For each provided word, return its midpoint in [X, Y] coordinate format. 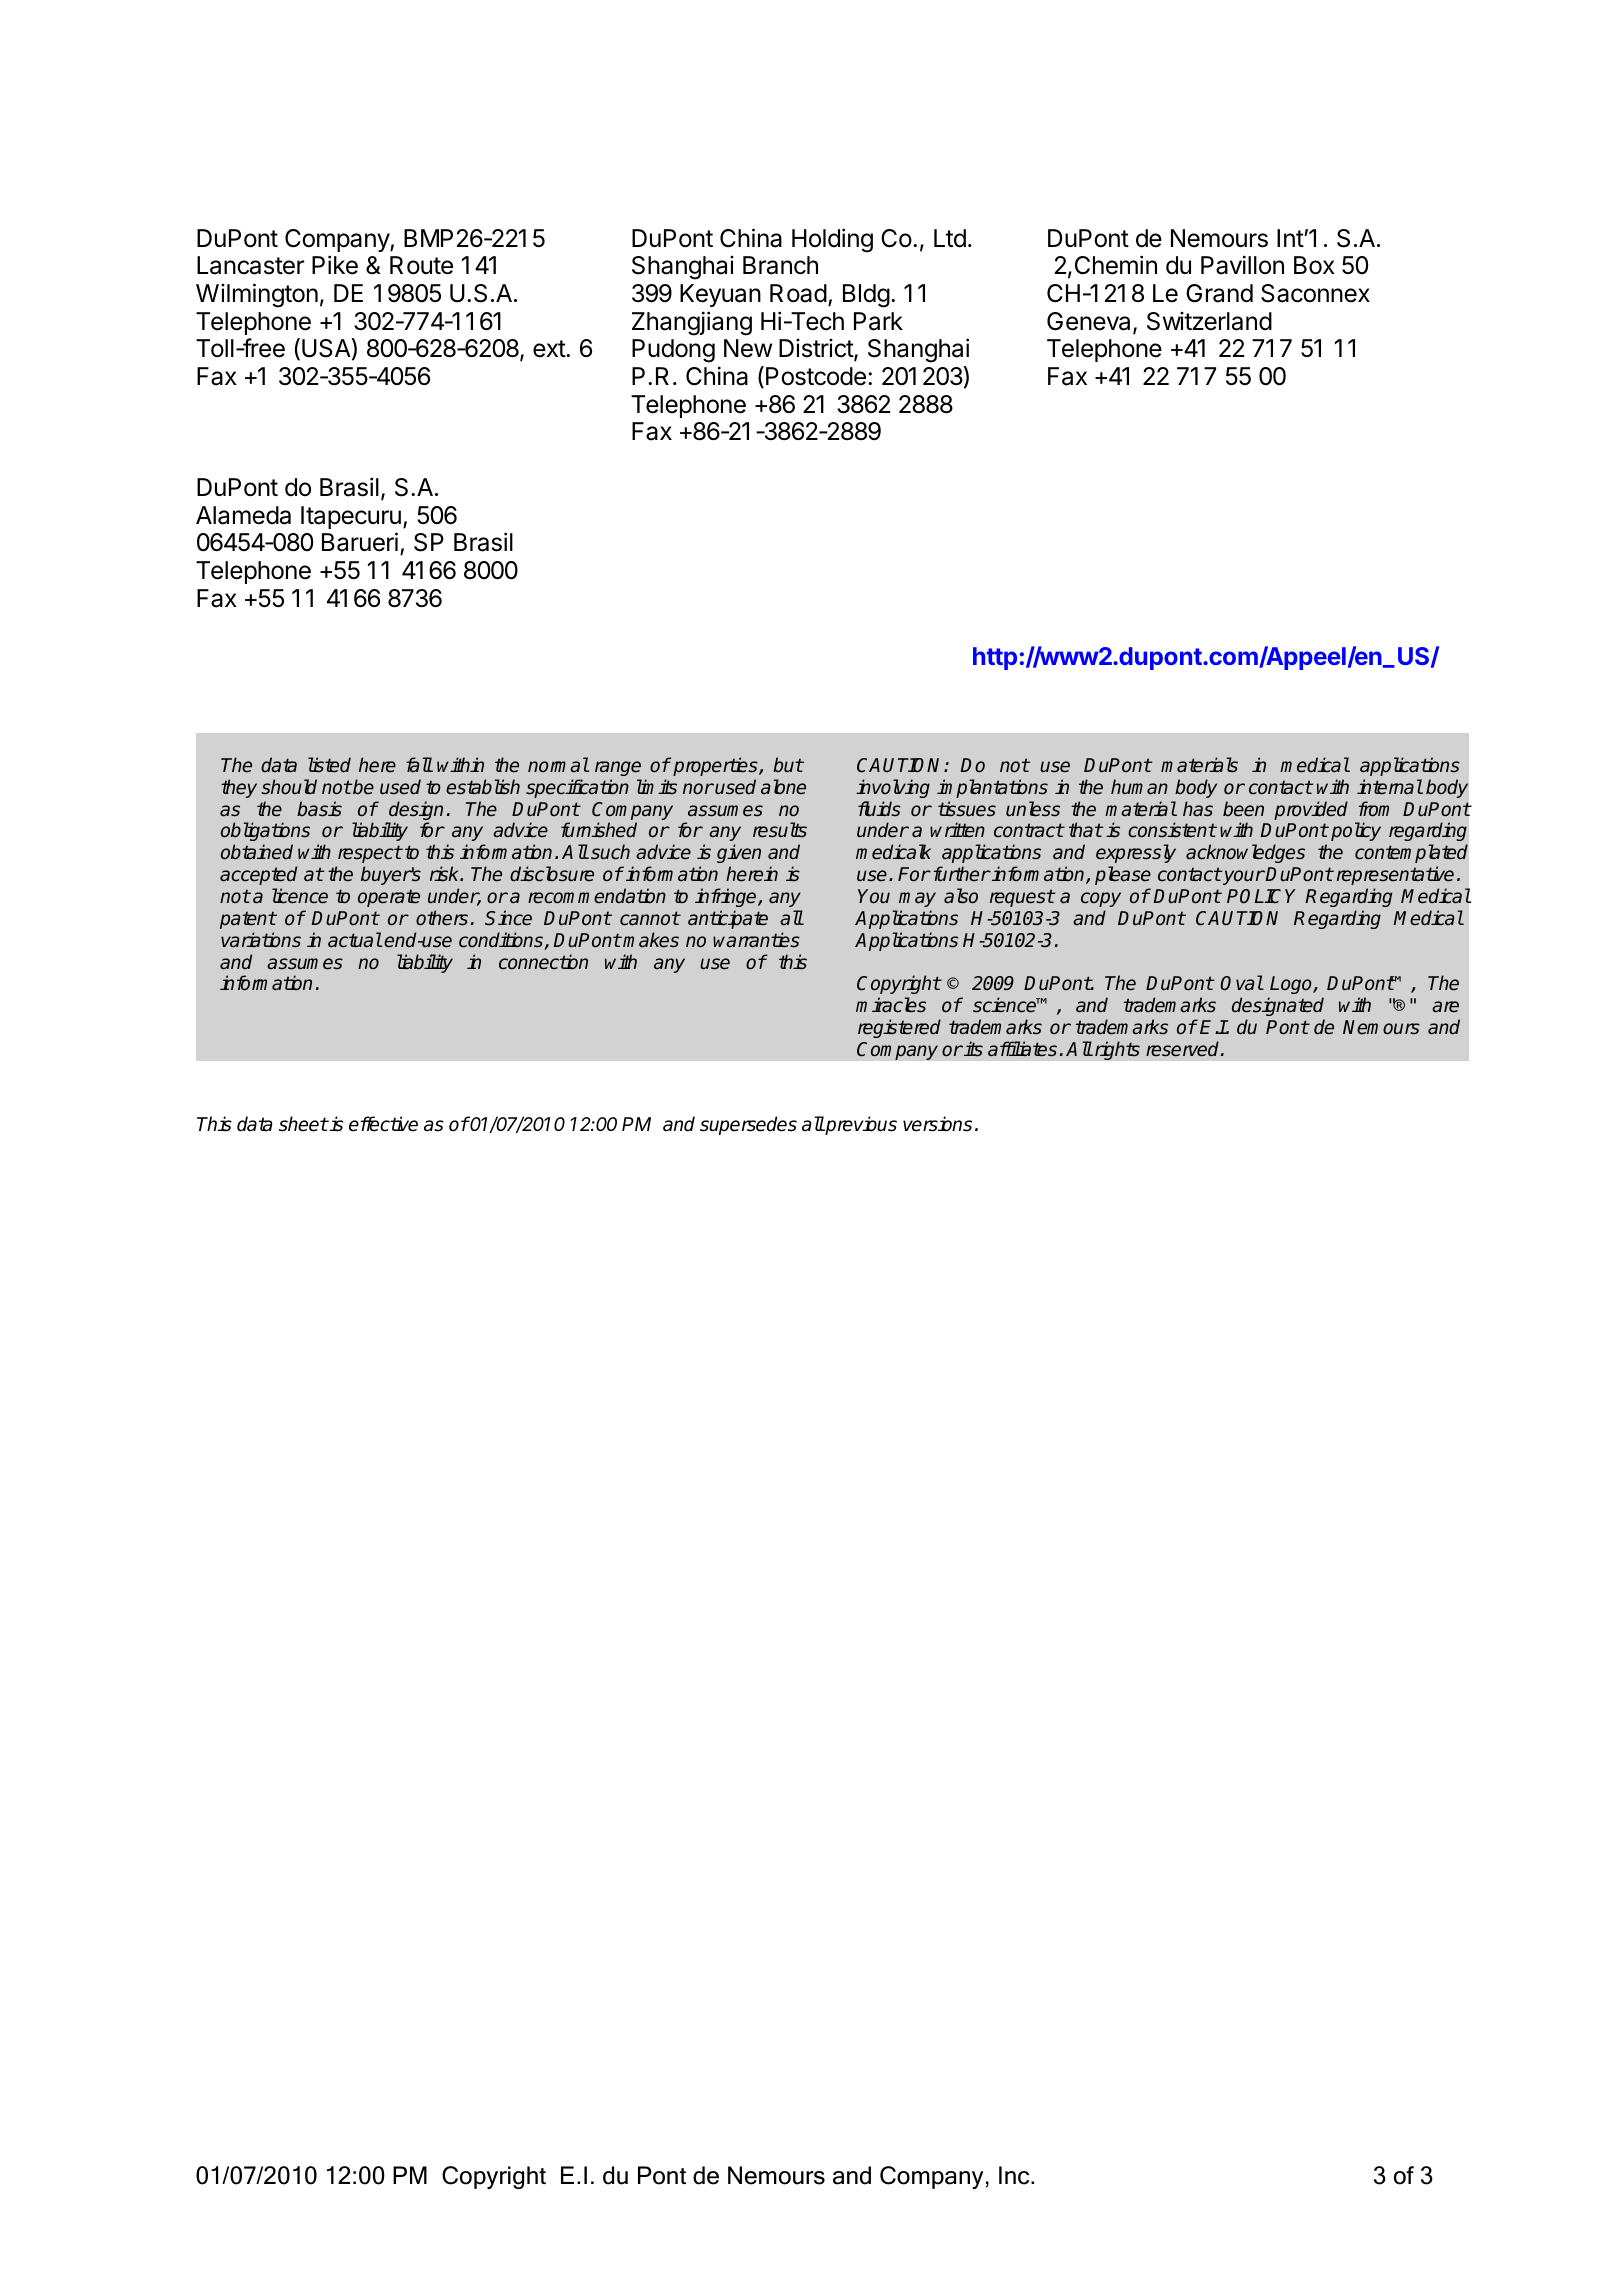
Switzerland [1209, 321]
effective [383, 1124]
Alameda [243, 515]
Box [1314, 265]
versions [937, 1124]
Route [421, 265]
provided [1311, 810]
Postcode [816, 376]
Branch [780, 265]
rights [1116, 1050]
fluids [879, 808]
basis [319, 809]
